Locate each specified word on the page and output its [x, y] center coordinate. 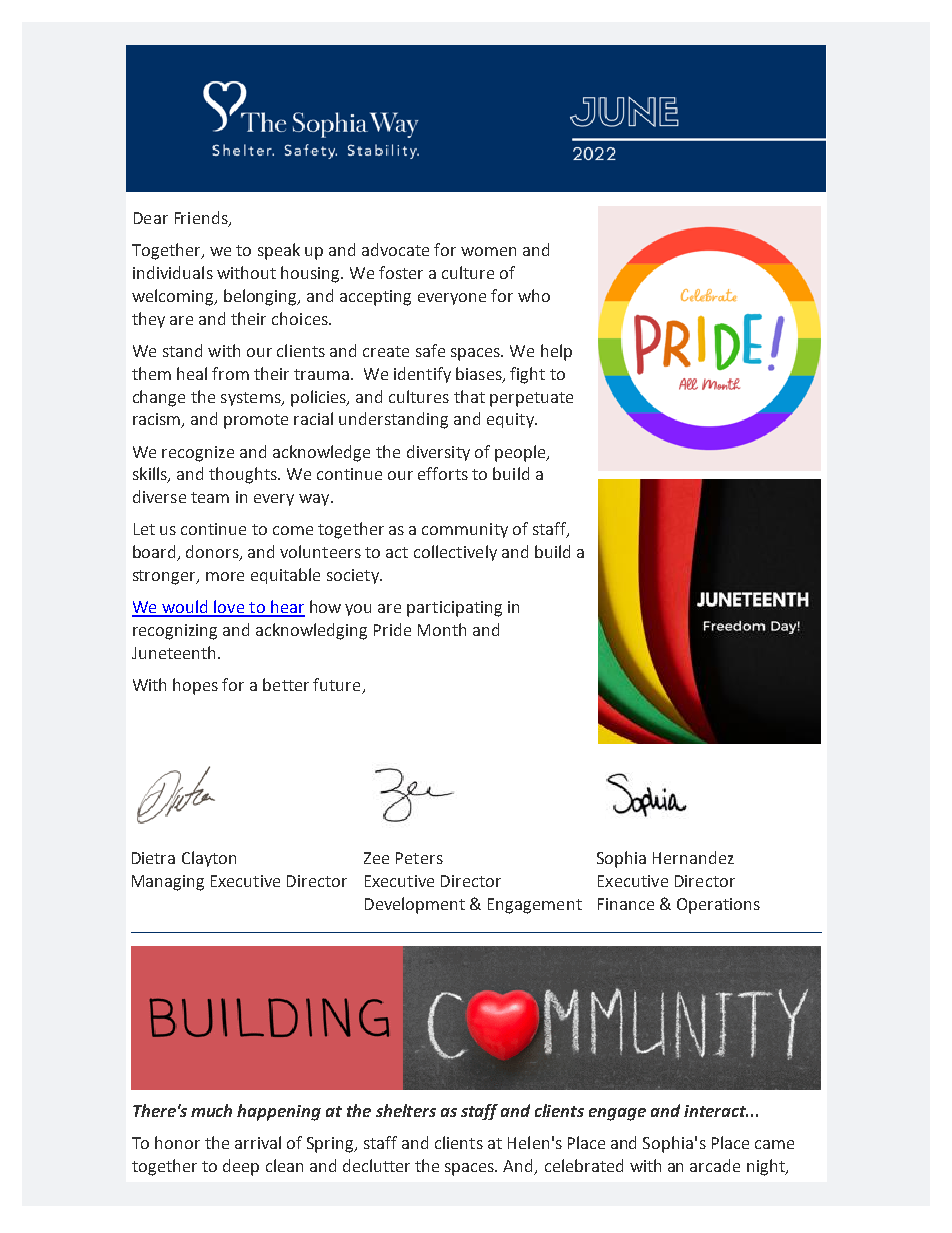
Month [442, 629]
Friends [202, 219]
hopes [195, 686]
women [488, 251]
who [534, 295]
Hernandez [693, 857]
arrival [258, 1142]
